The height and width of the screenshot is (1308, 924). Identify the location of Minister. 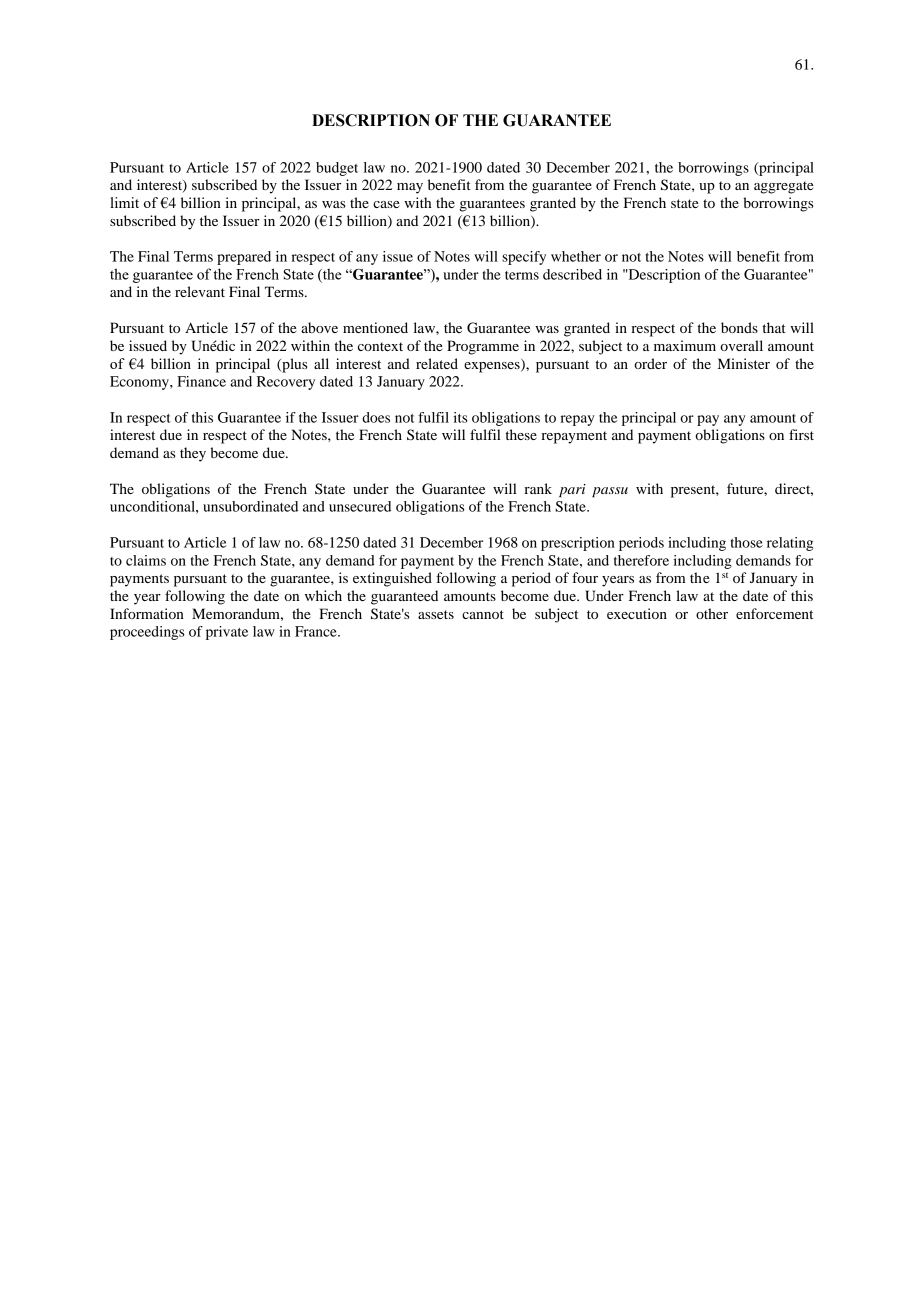
(744, 363).
